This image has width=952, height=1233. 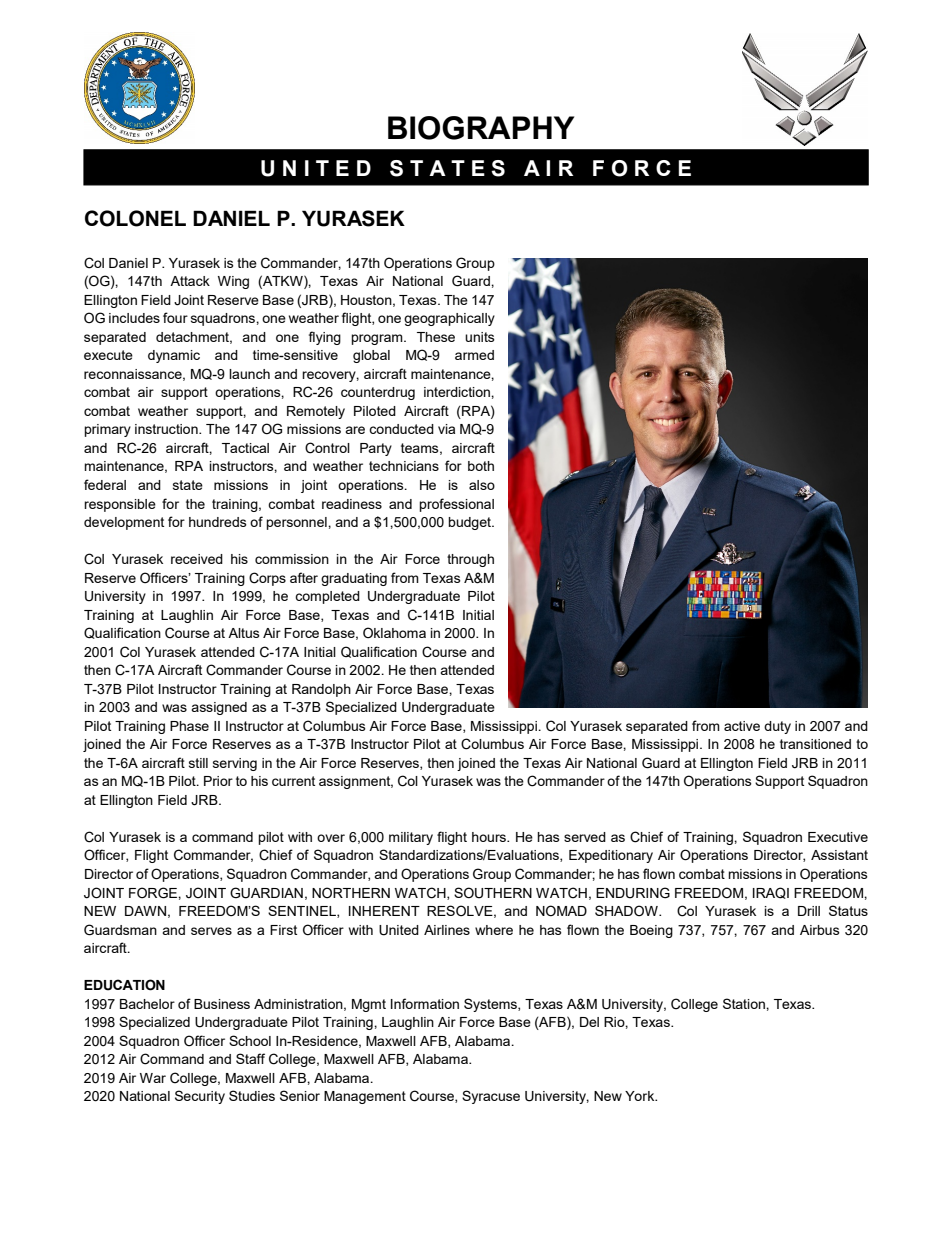 I want to click on still, so click(x=198, y=763).
